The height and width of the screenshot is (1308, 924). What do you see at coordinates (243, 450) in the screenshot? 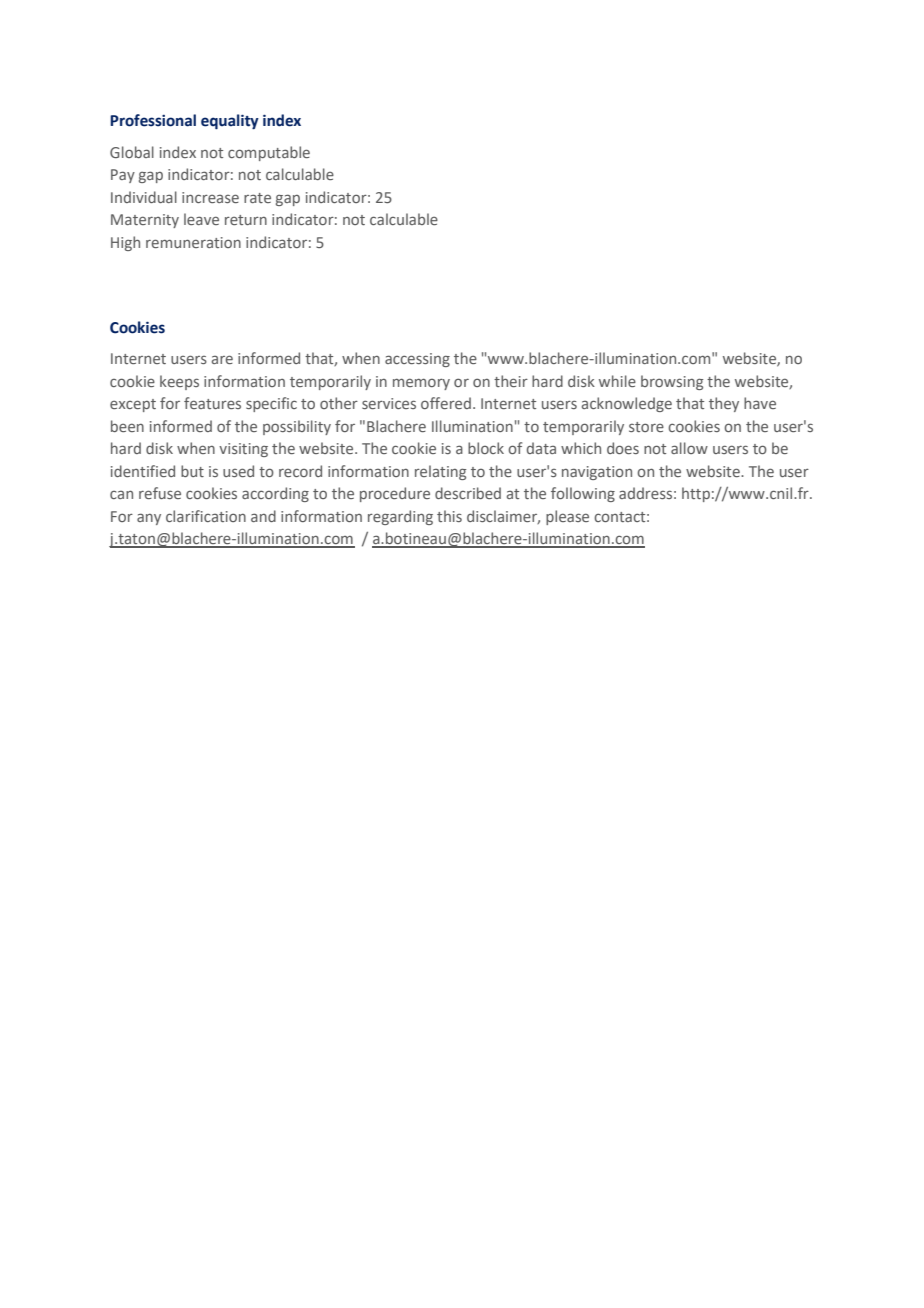
I see `visiting` at bounding box center [243, 450].
